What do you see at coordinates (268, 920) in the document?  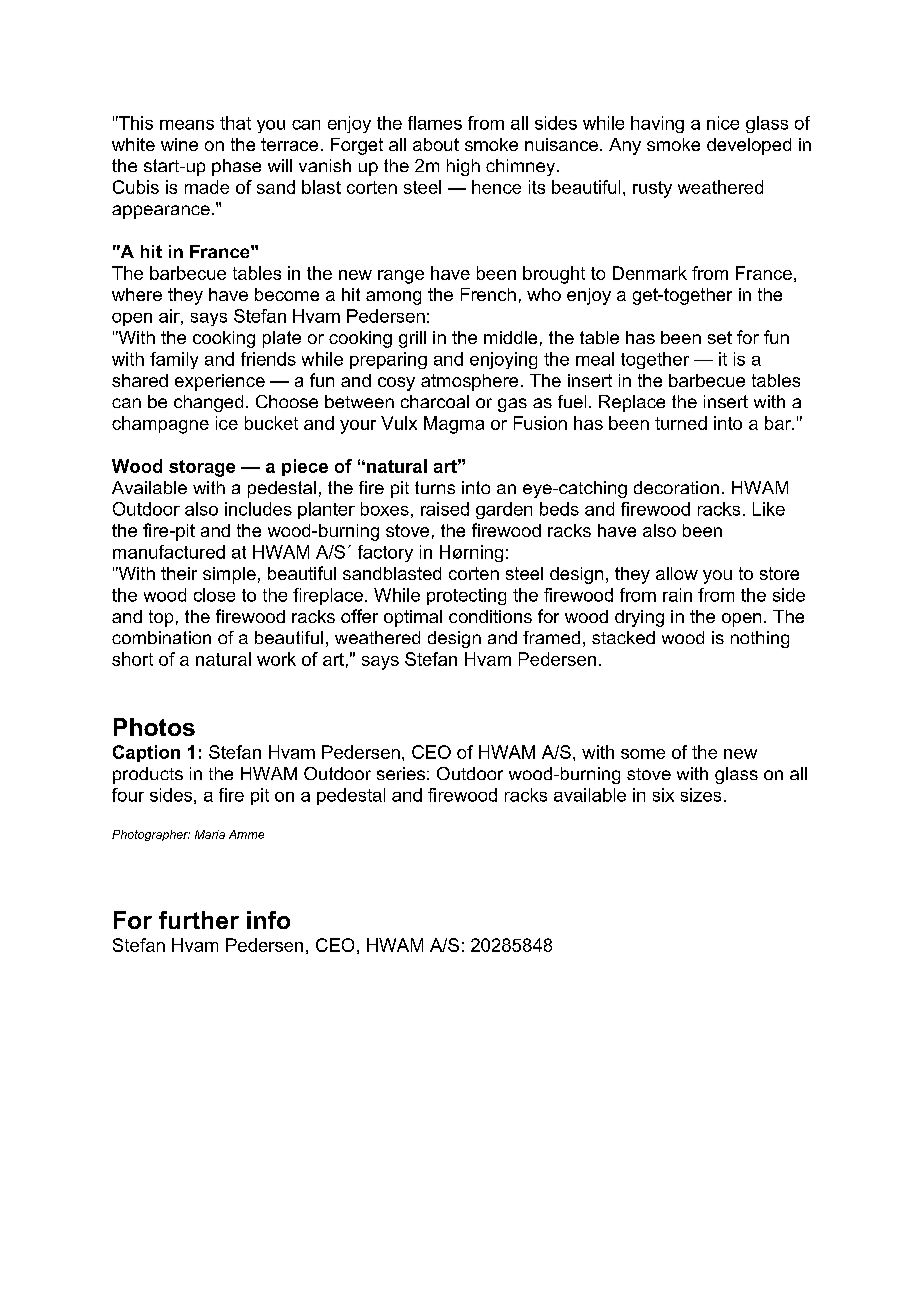 I see `info` at bounding box center [268, 920].
